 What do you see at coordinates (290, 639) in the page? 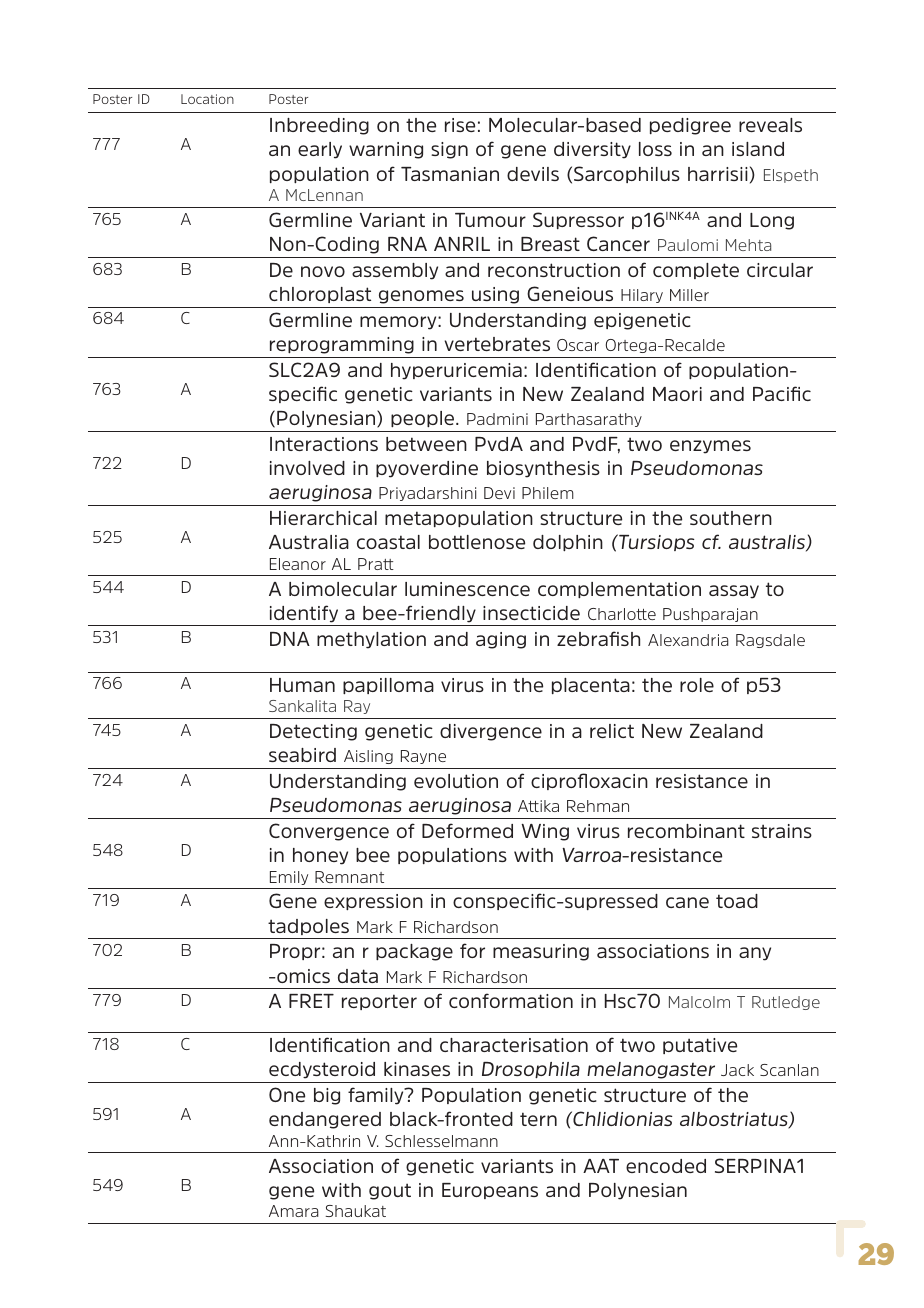
I see `DNA` at bounding box center [290, 639].
